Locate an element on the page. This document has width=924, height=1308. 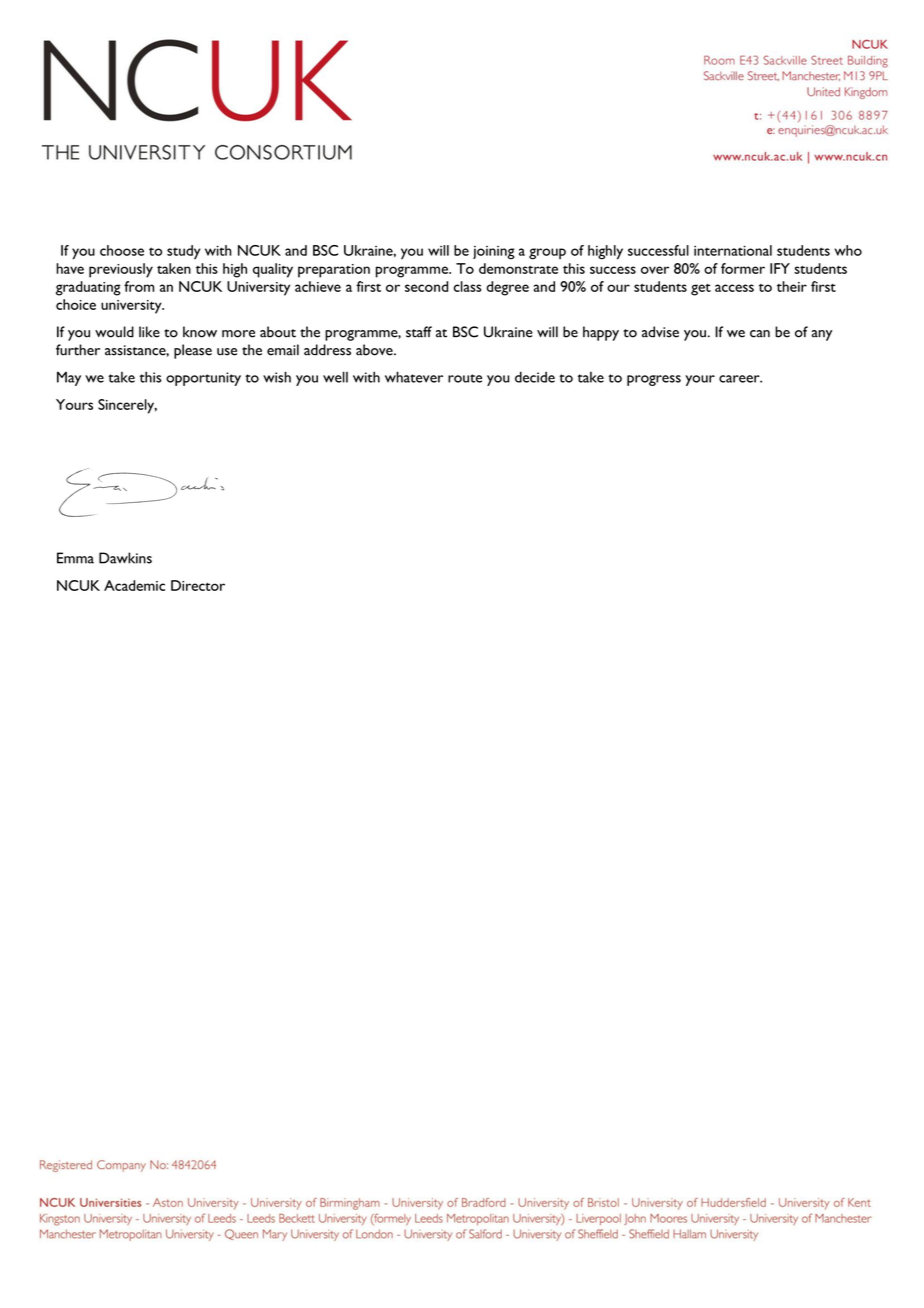
progress is located at coordinates (654, 380).
